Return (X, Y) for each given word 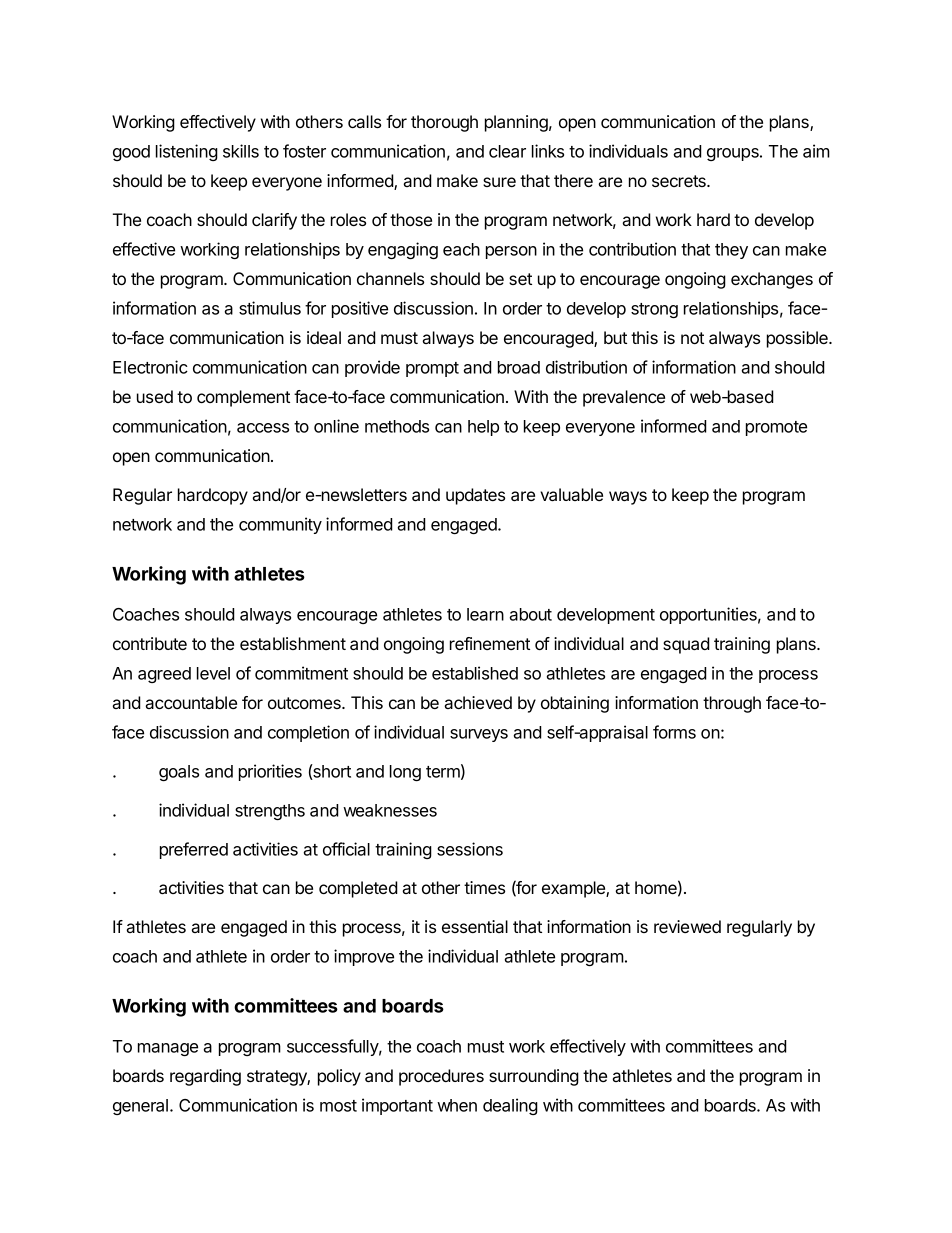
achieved (478, 702)
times (484, 887)
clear (507, 151)
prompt (432, 369)
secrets (680, 181)
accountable (191, 702)
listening (187, 152)
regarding (205, 1077)
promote (776, 428)
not (692, 338)
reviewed (687, 926)
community (280, 525)
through (732, 704)
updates (475, 496)
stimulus (270, 308)
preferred (194, 850)
